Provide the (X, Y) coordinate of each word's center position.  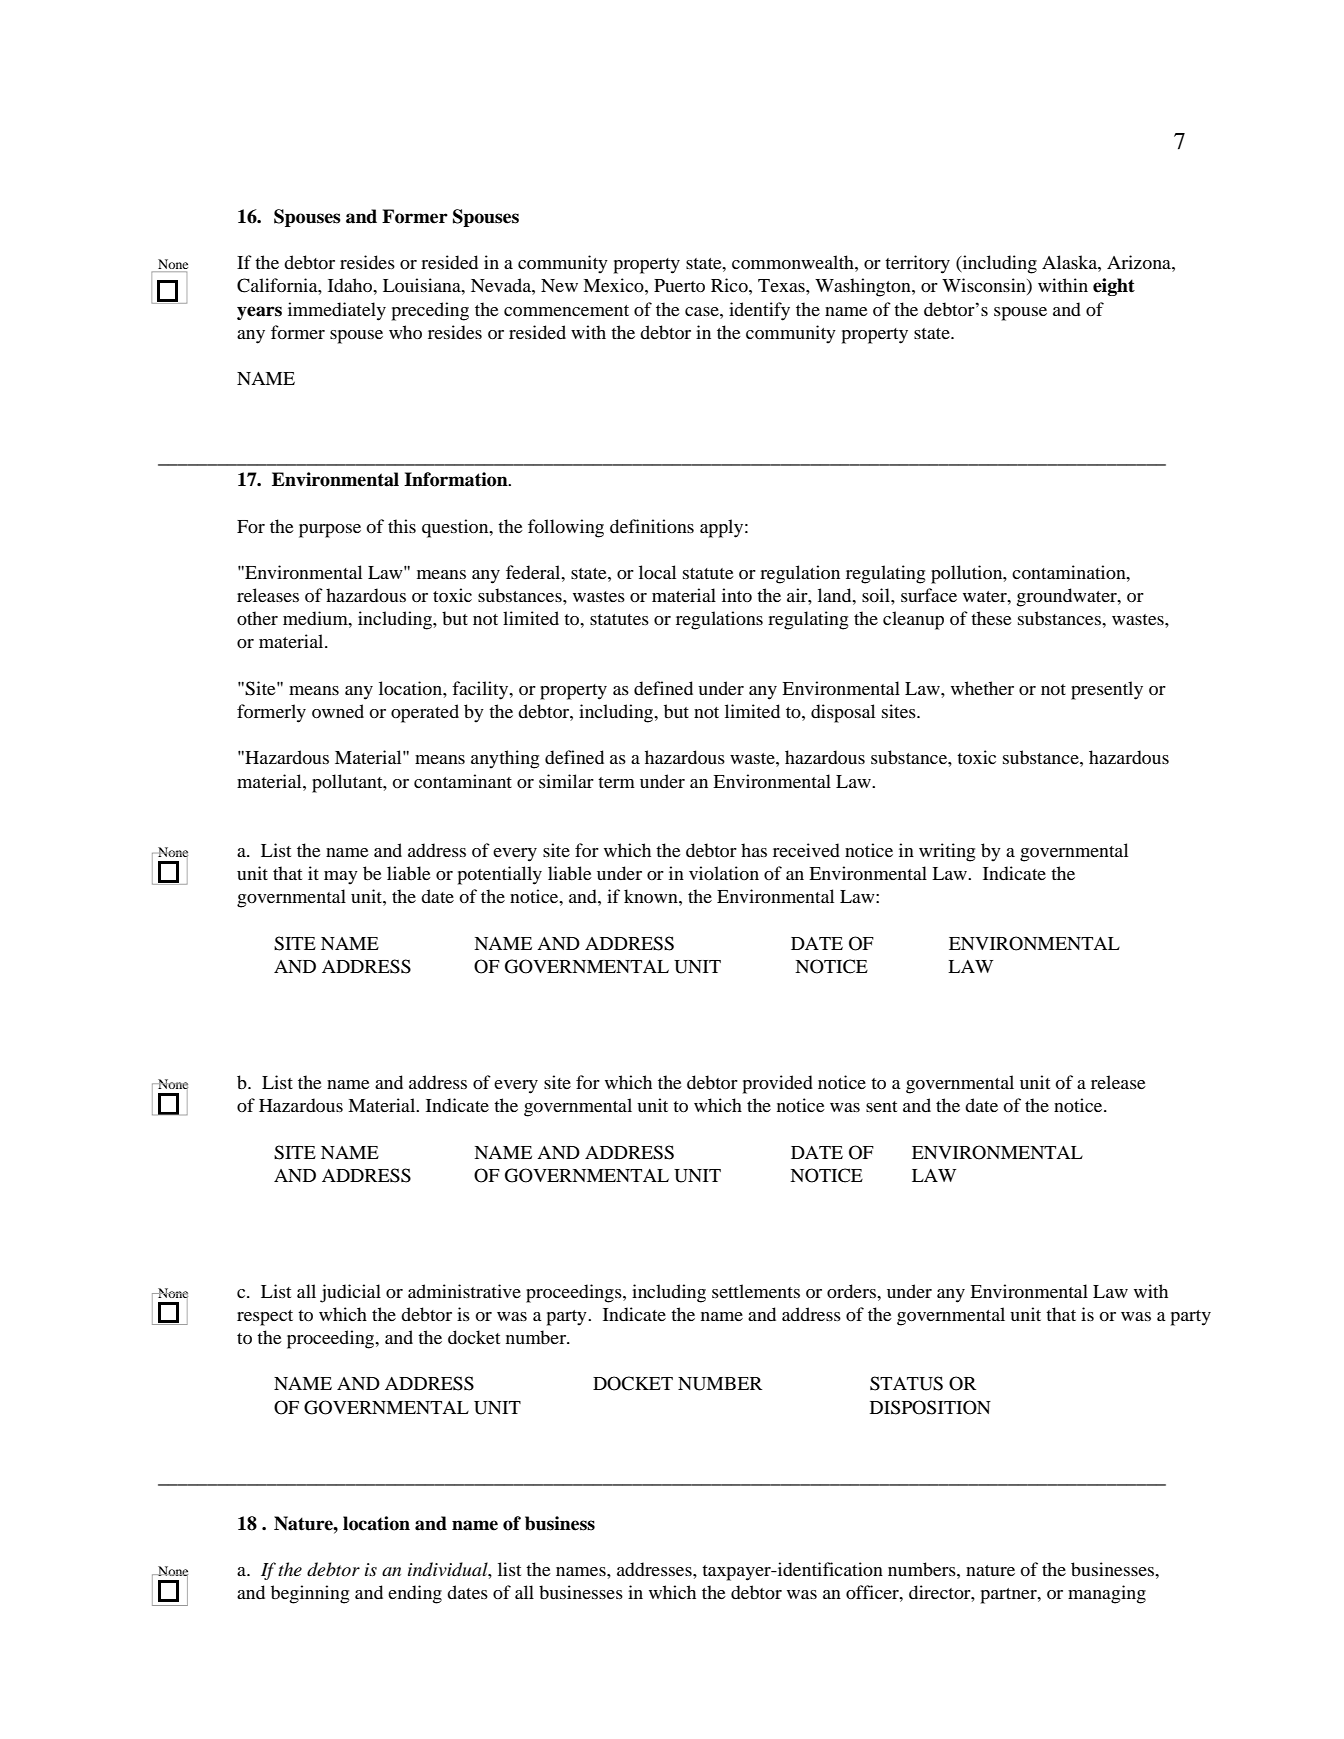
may (341, 878)
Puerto (679, 286)
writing (947, 852)
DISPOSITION (930, 1407)
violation (724, 873)
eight (1114, 287)
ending (415, 1594)
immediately (337, 311)
